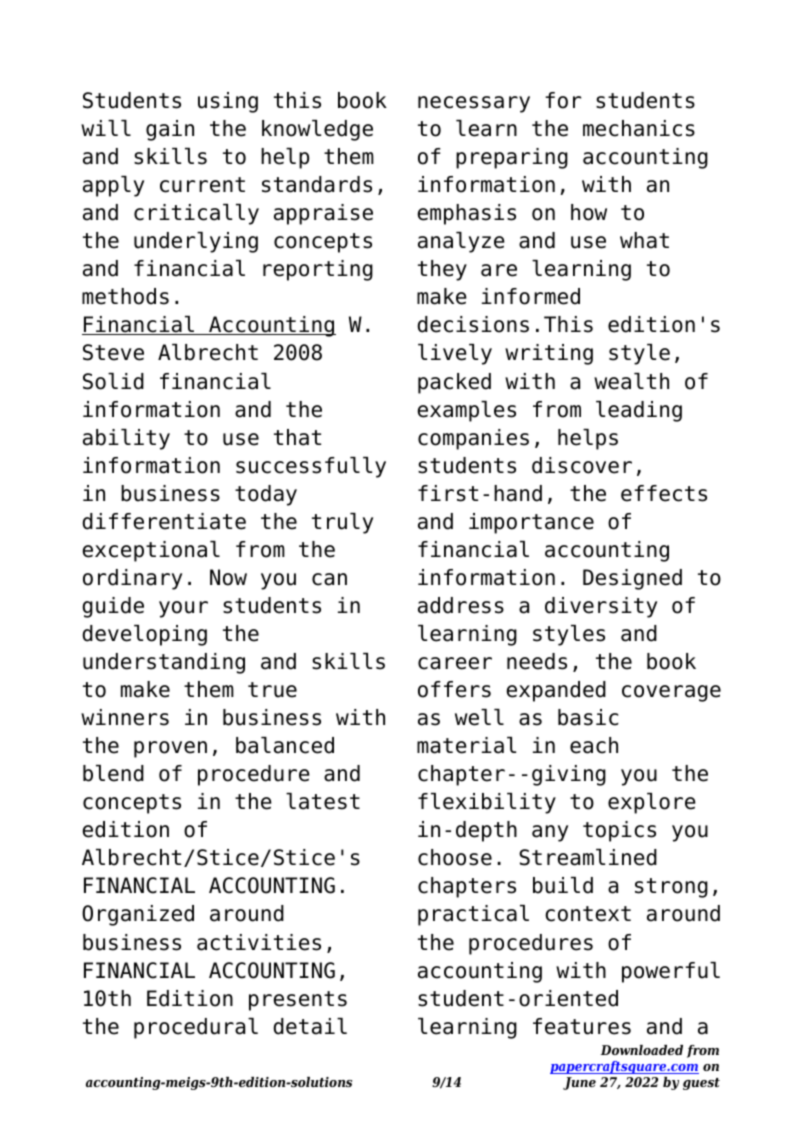  I want to click on gain, so click(170, 130).
